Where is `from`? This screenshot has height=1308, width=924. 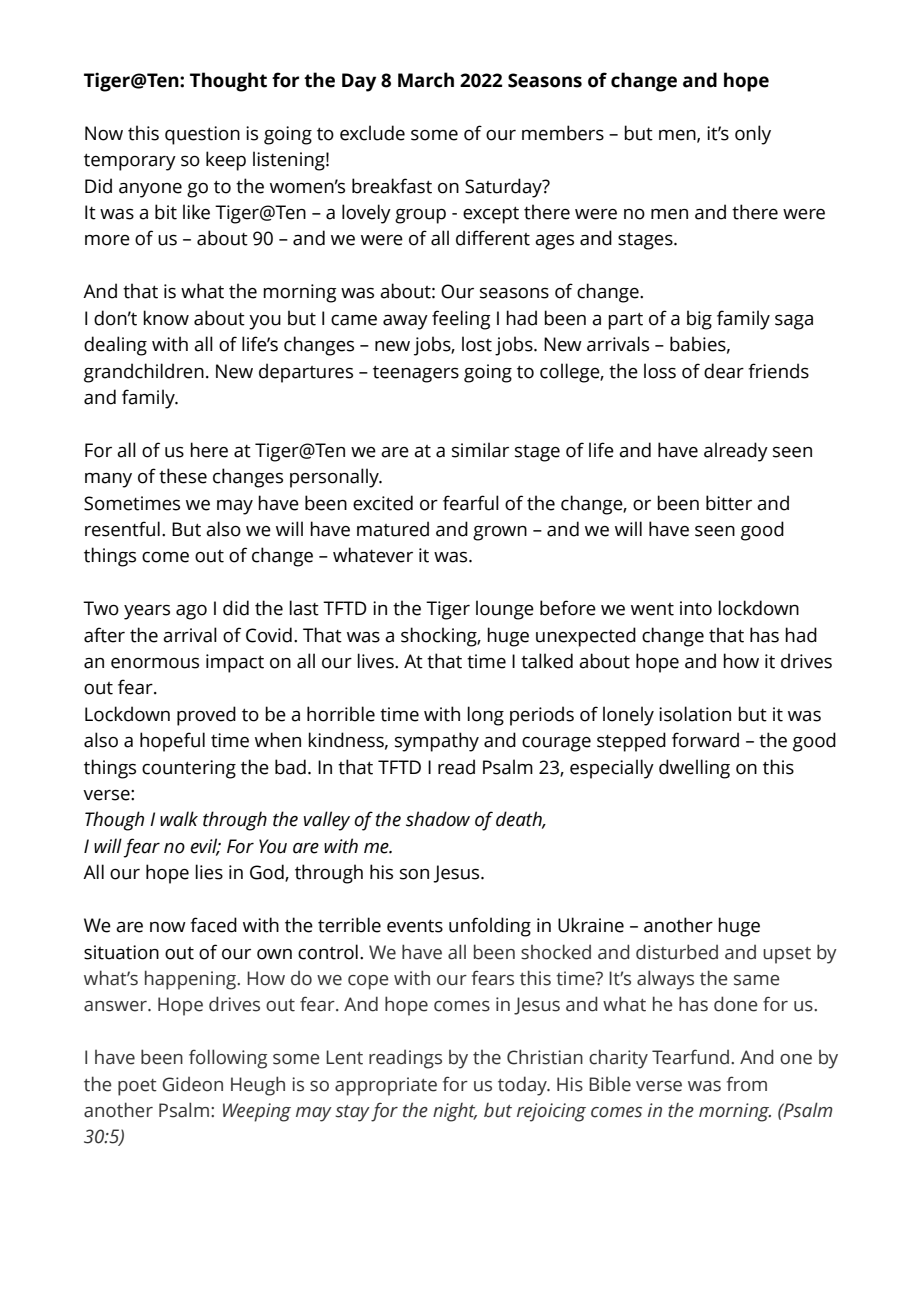 from is located at coordinates (747, 1084).
